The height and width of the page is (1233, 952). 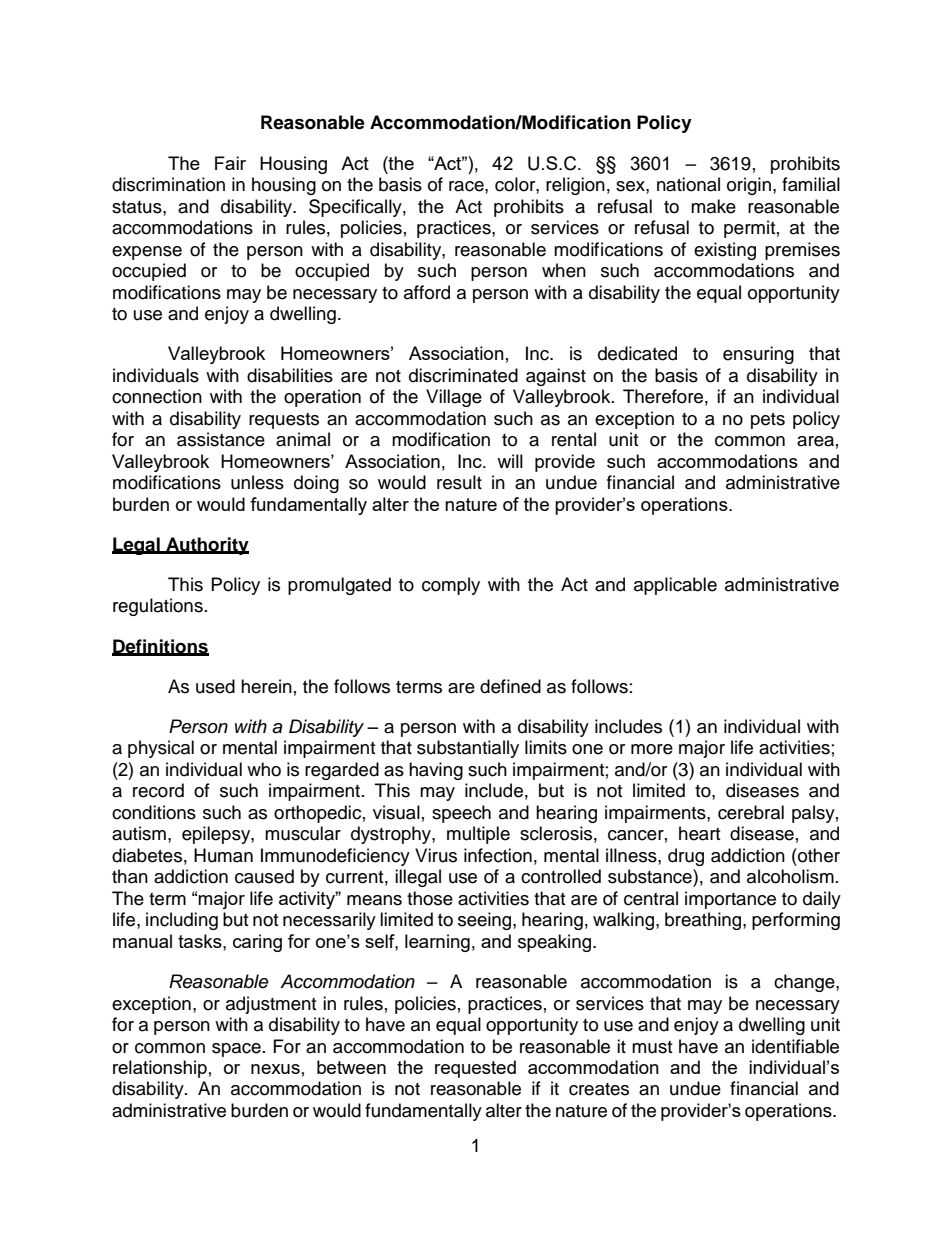 I want to click on religion, so click(x=575, y=186).
